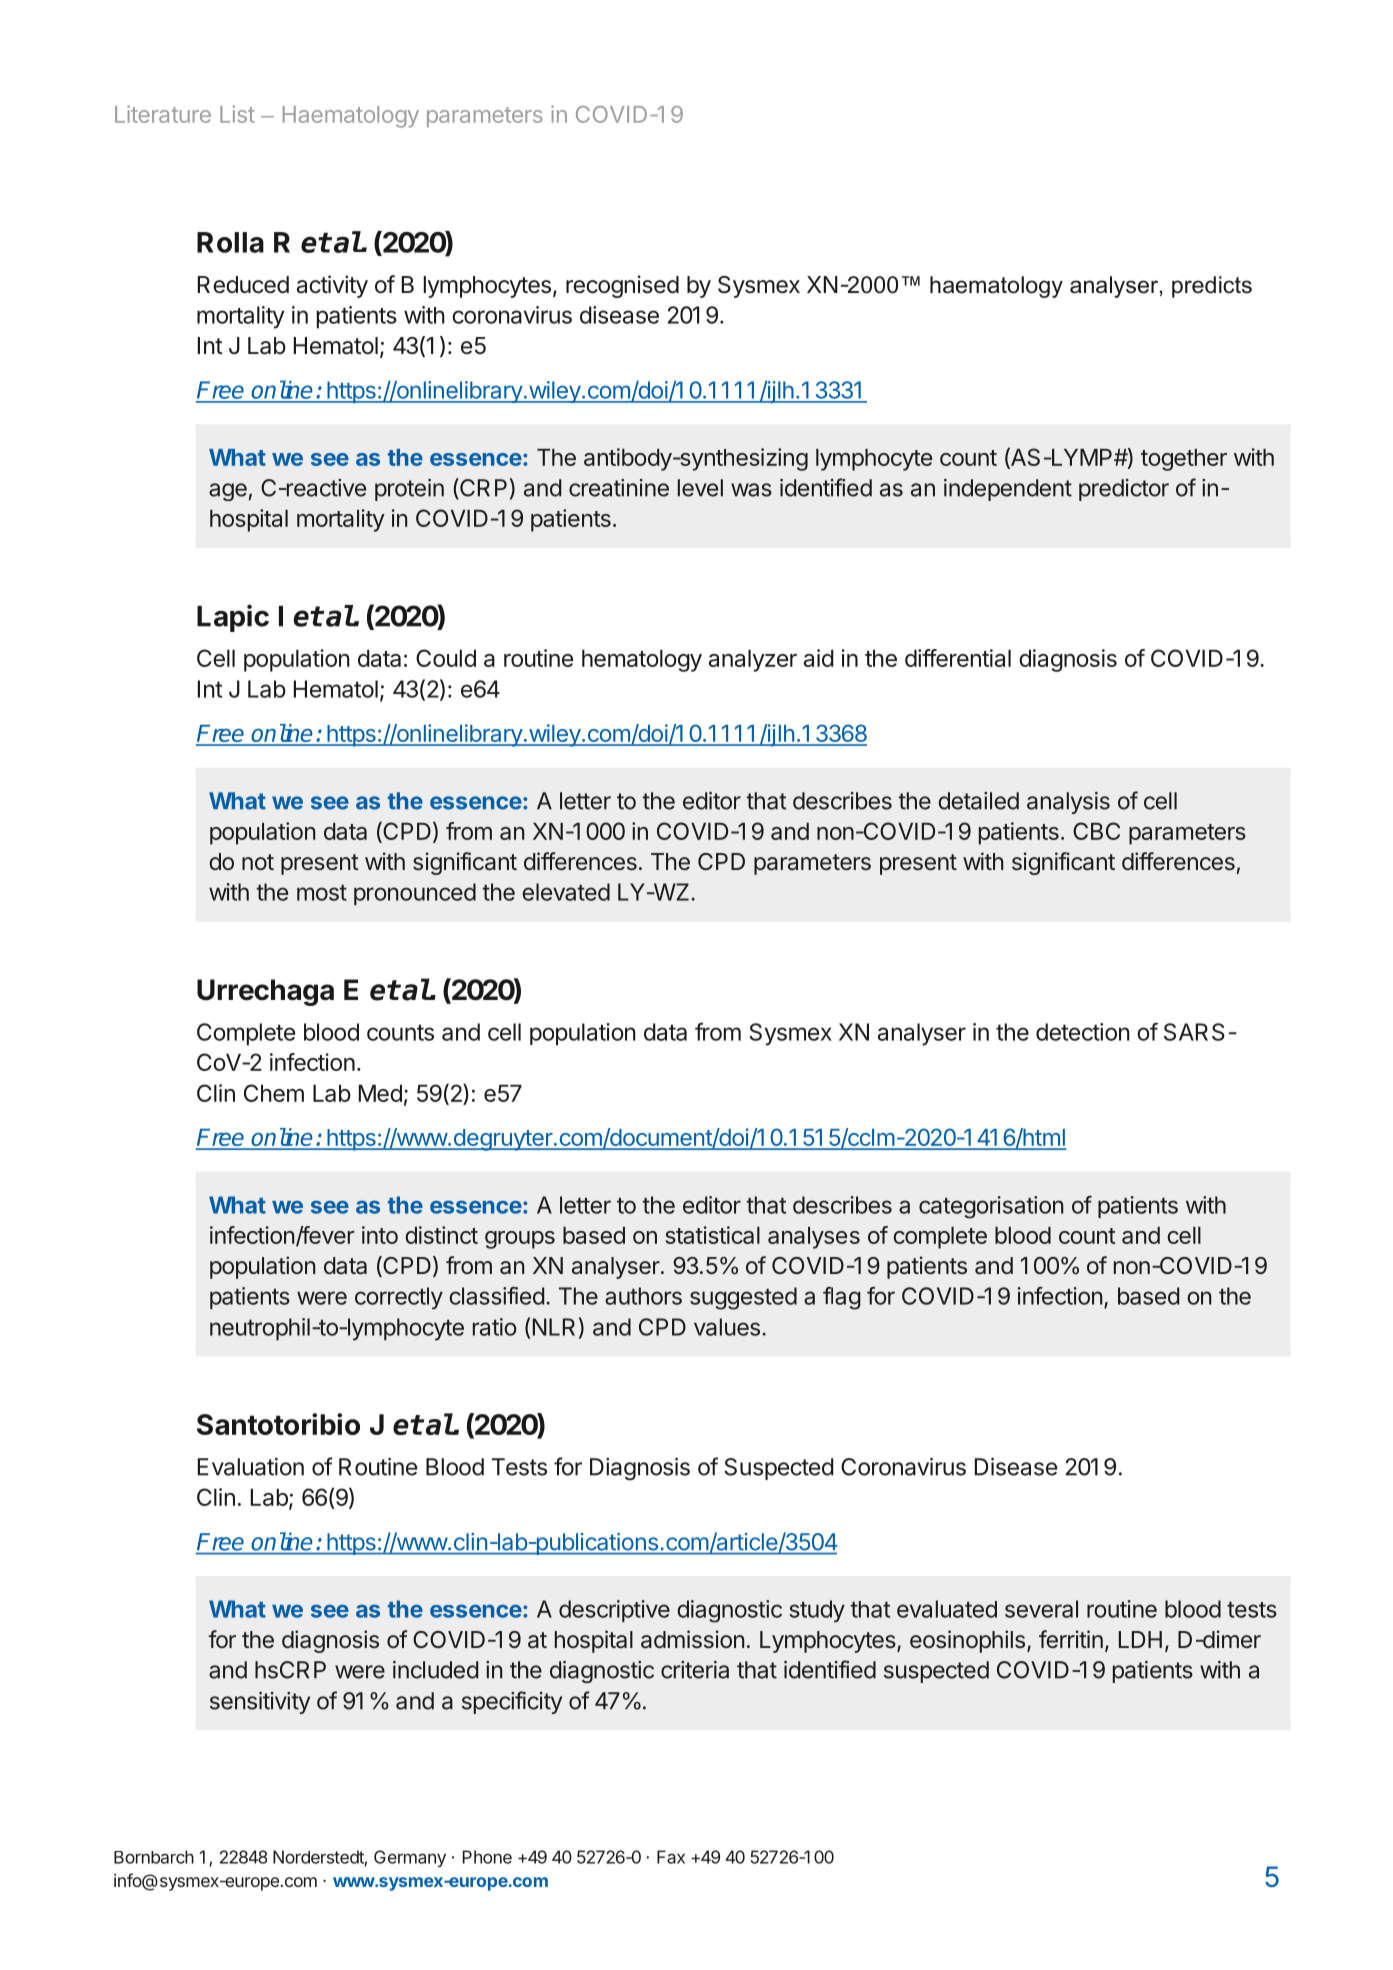 This screenshot has height=1970, width=1393. I want to click on analyzer, so click(753, 661).
